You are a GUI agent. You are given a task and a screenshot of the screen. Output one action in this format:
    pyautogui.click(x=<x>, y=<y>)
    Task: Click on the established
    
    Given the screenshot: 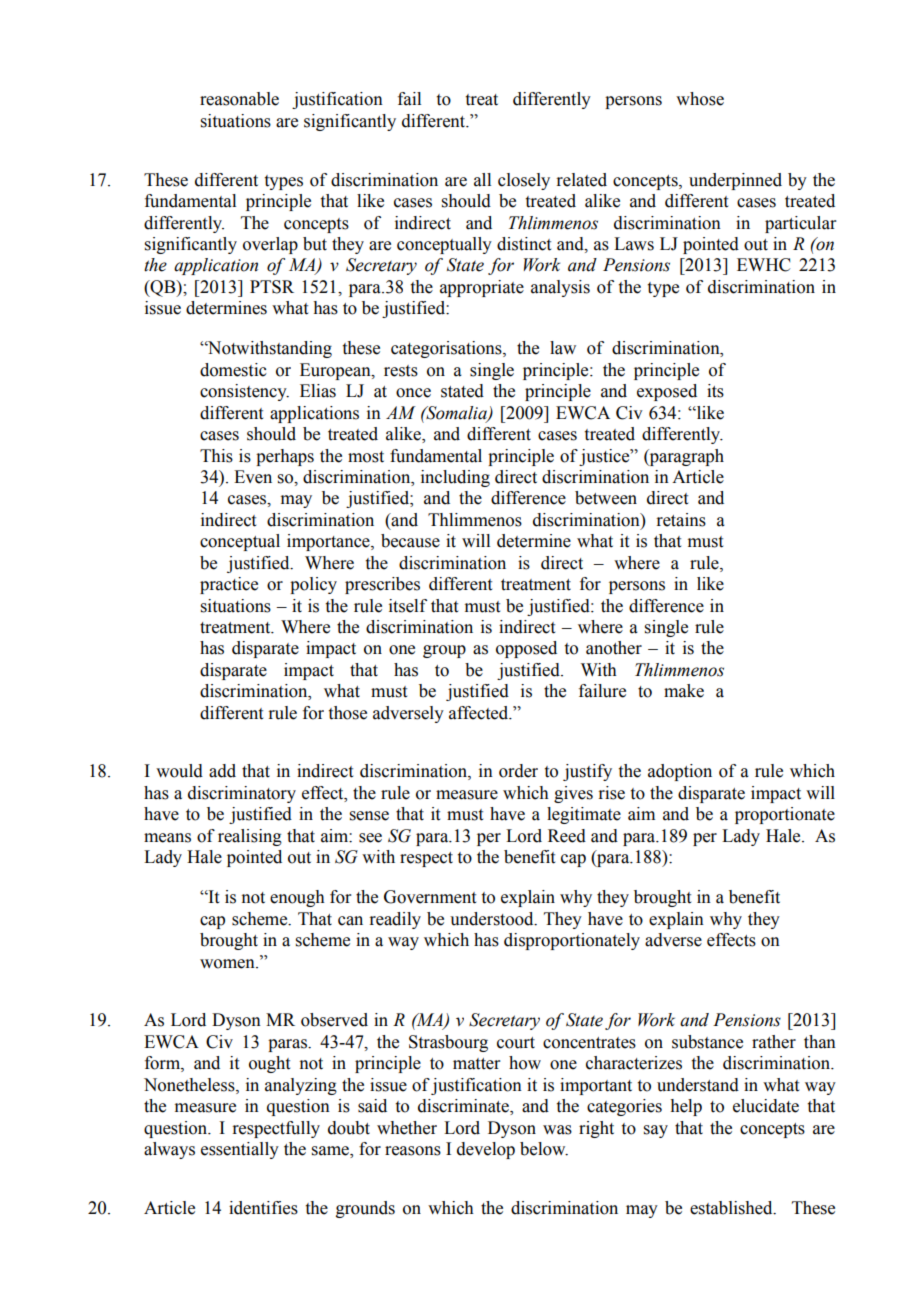 What is the action you would take?
    pyautogui.click(x=732, y=1208)
